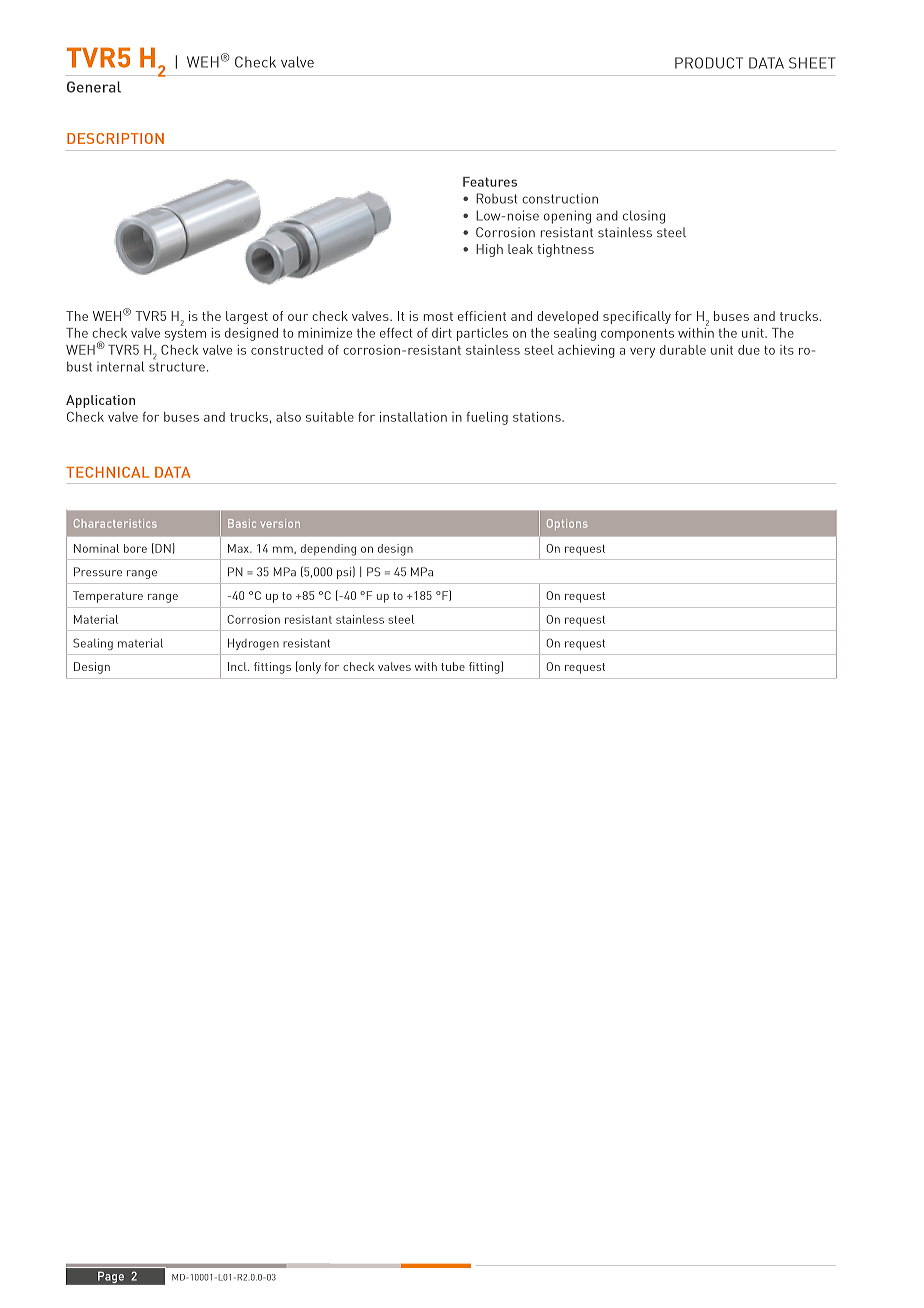 The height and width of the page is (1308, 924). Describe the element at coordinates (242, 523) in the page. I see `Basic` at that location.
